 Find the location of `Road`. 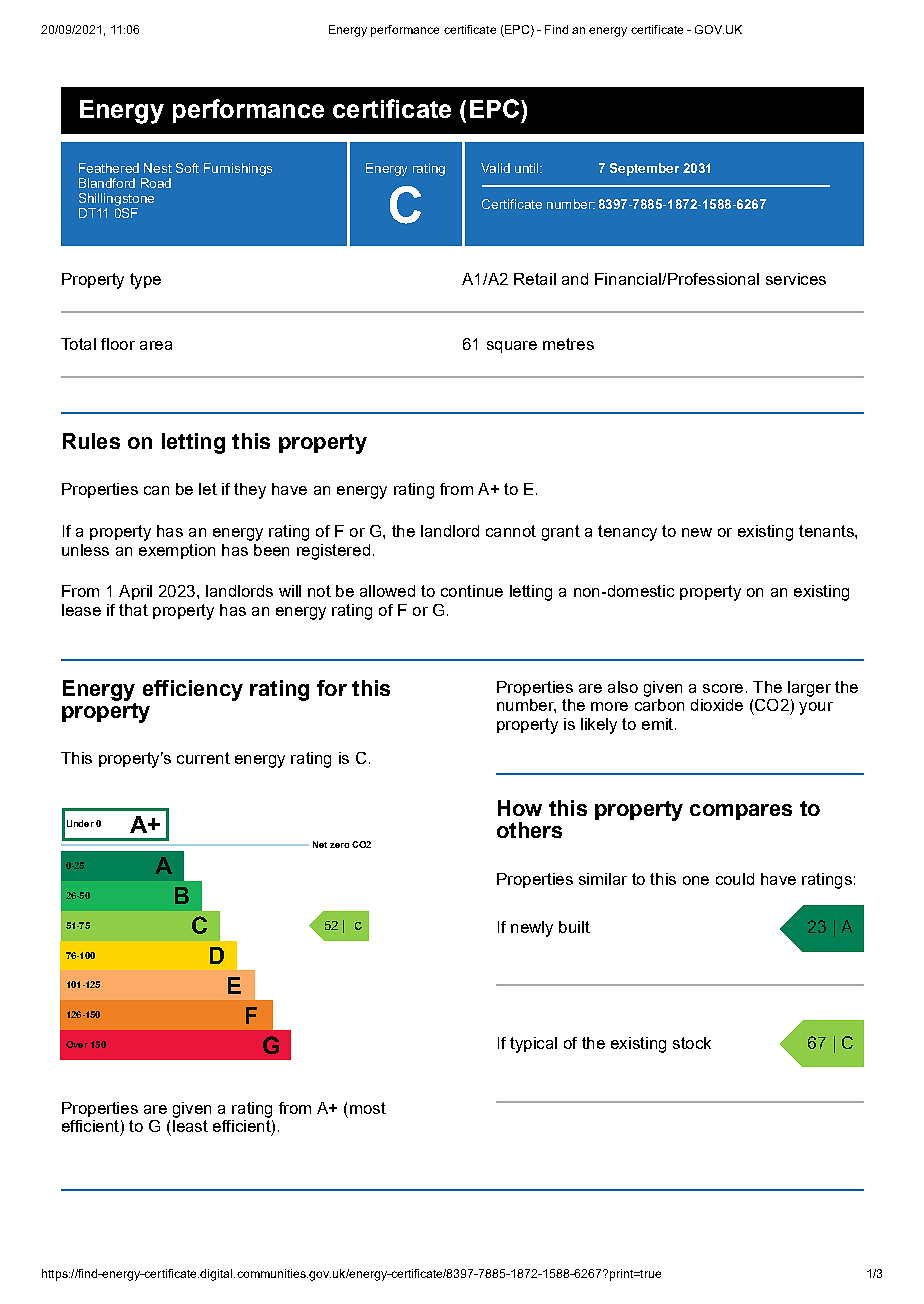

Road is located at coordinates (156, 183).
